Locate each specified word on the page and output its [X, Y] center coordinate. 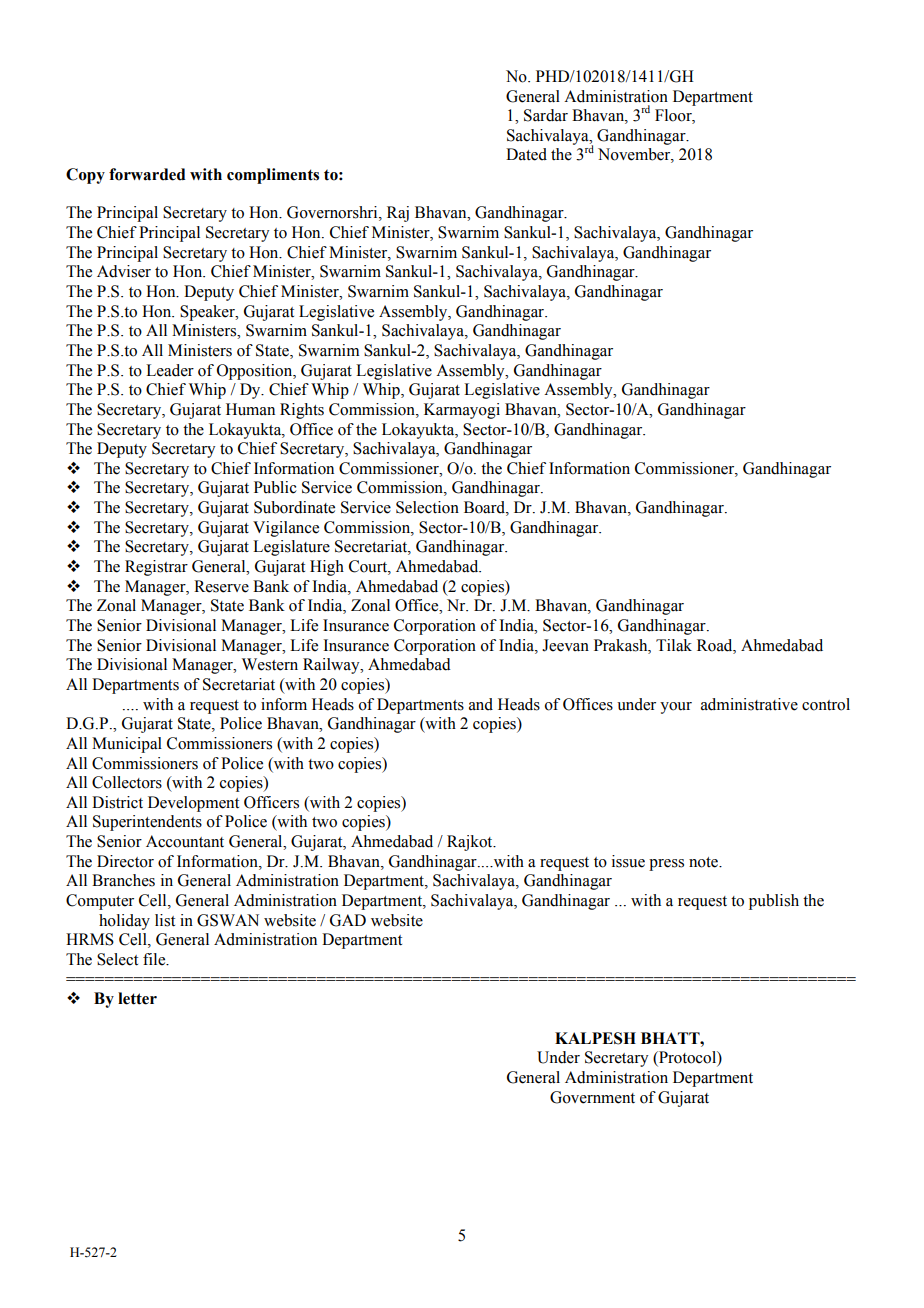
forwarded [147, 174]
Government [592, 1097]
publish [774, 902]
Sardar [546, 115]
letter [137, 998]
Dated [526, 154]
